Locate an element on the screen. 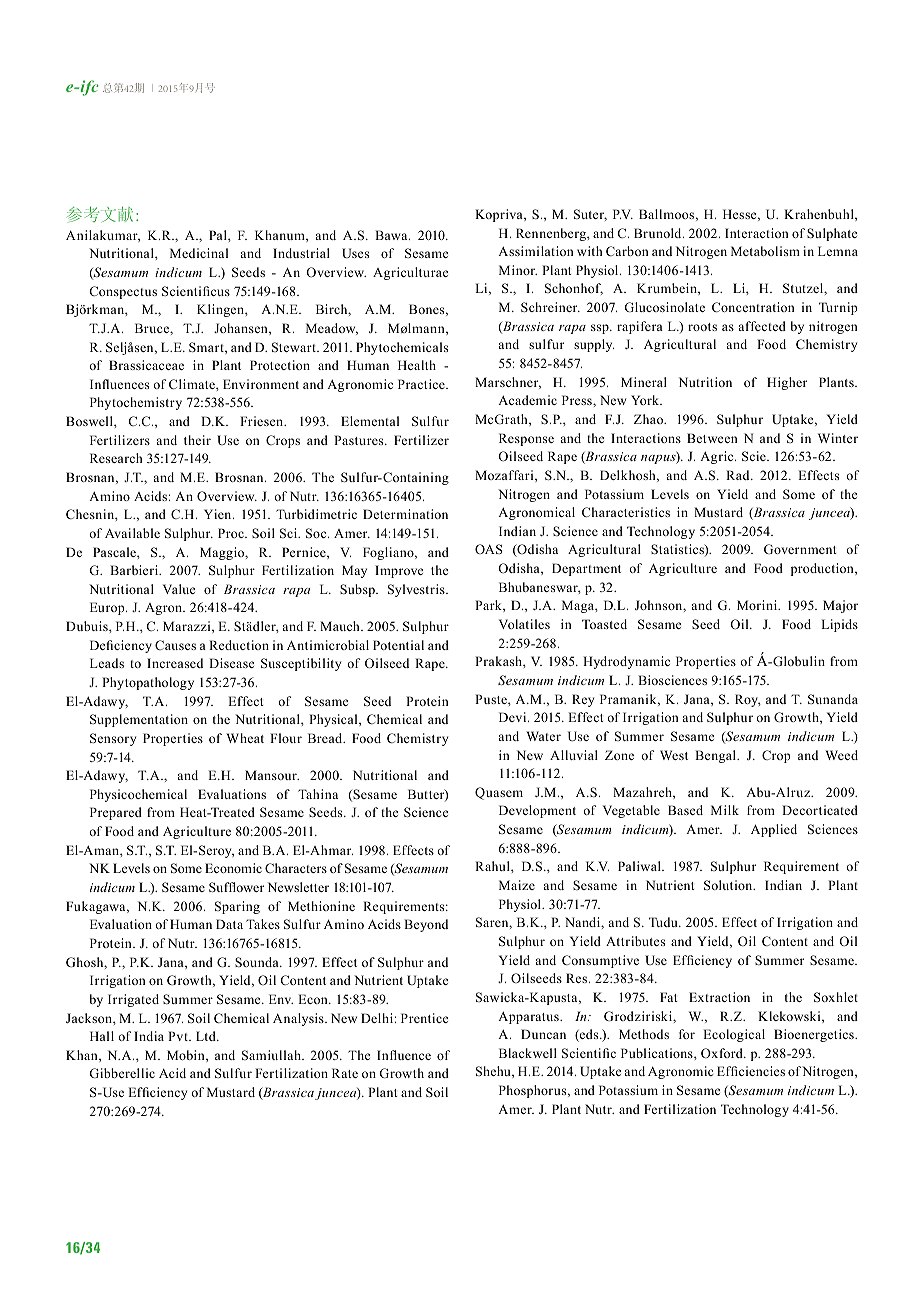 The width and height of the screenshot is (924, 1308). Lipids is located at coordinates (839, 625).
